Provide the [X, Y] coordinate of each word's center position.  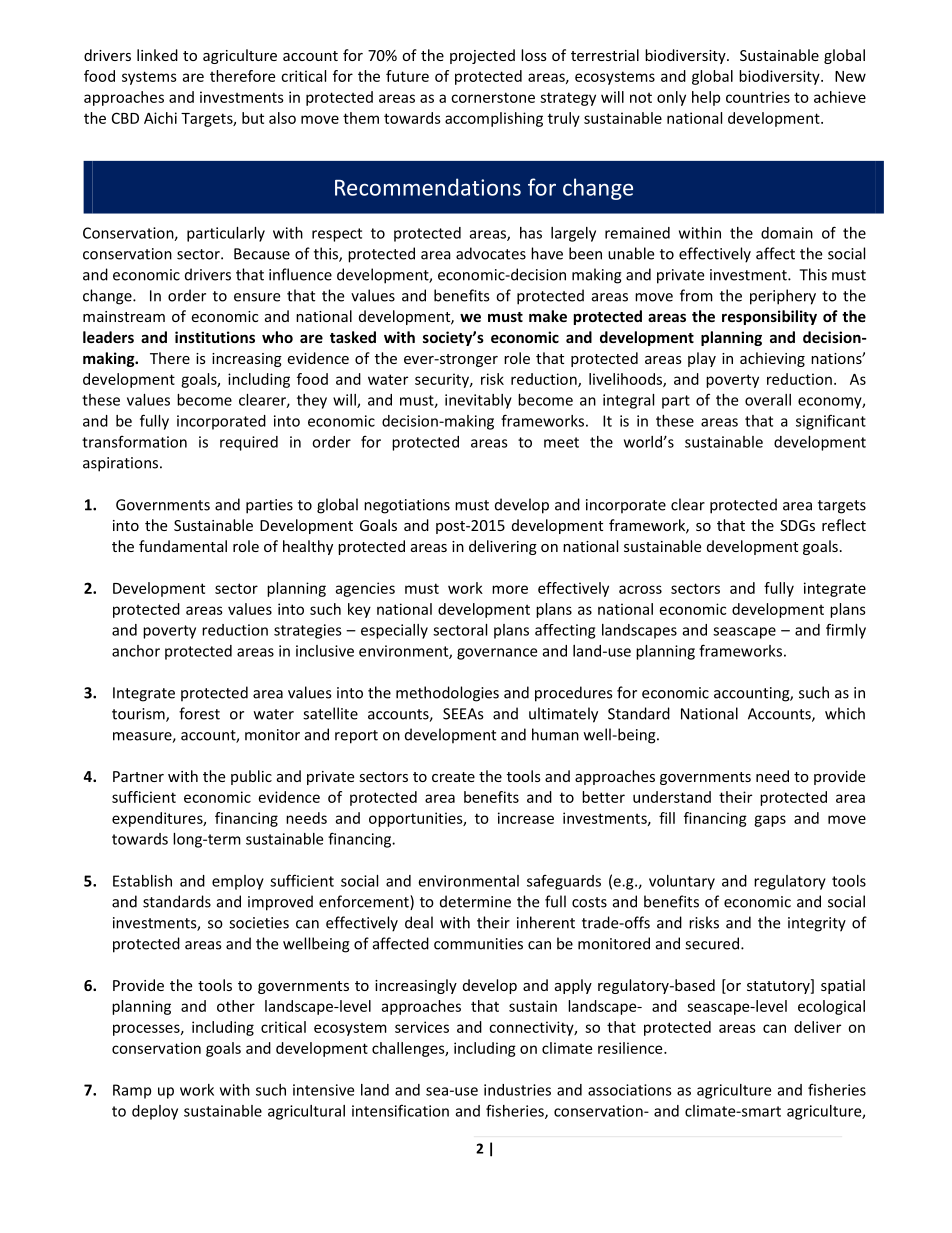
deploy [155, 1112]
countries [758, 97]
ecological [831, 1007]
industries [517, 1090]
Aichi [160, 118]
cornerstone [493, 97]
